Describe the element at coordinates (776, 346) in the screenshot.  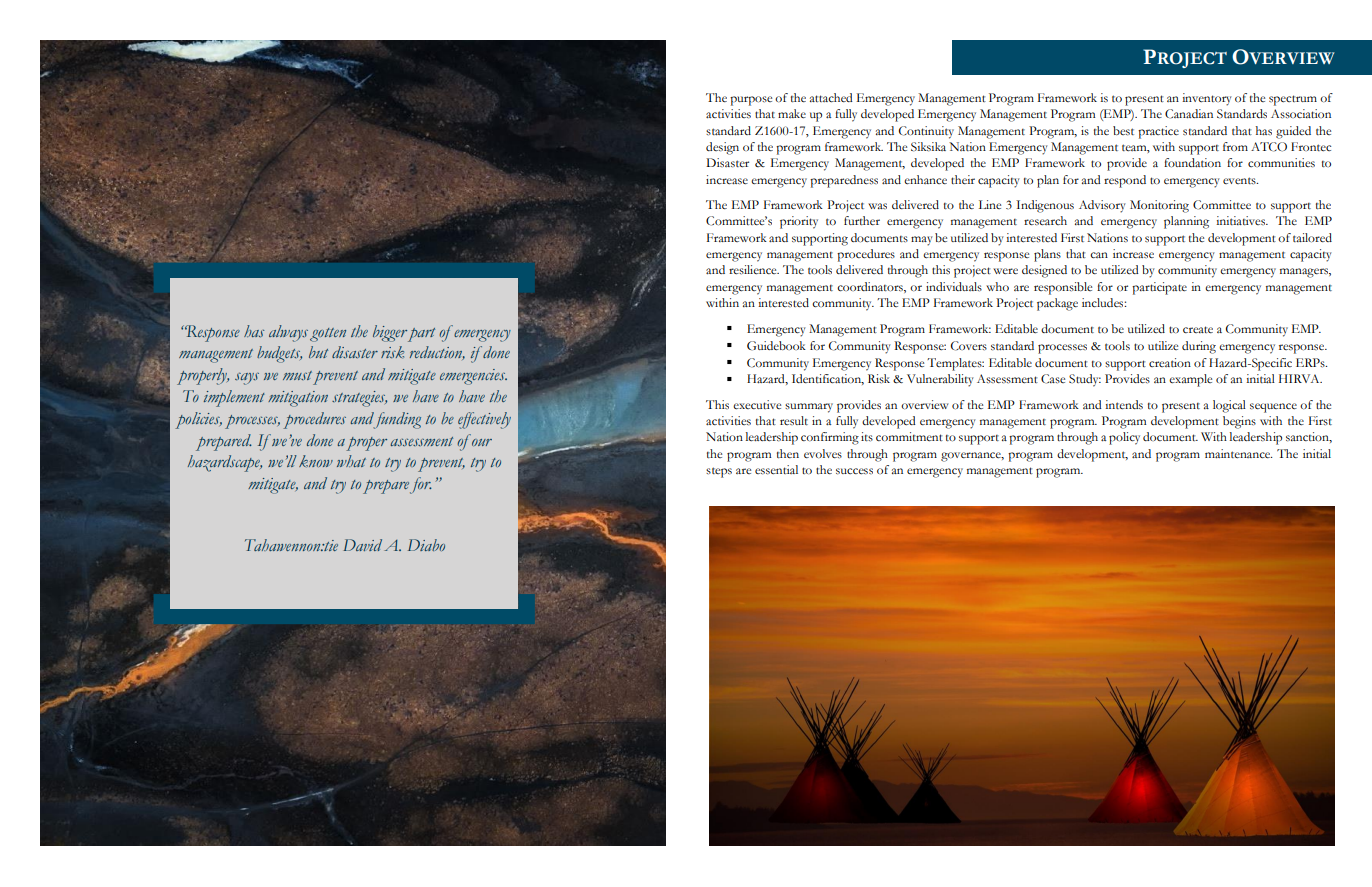
I see `Guidebook` at that location.
